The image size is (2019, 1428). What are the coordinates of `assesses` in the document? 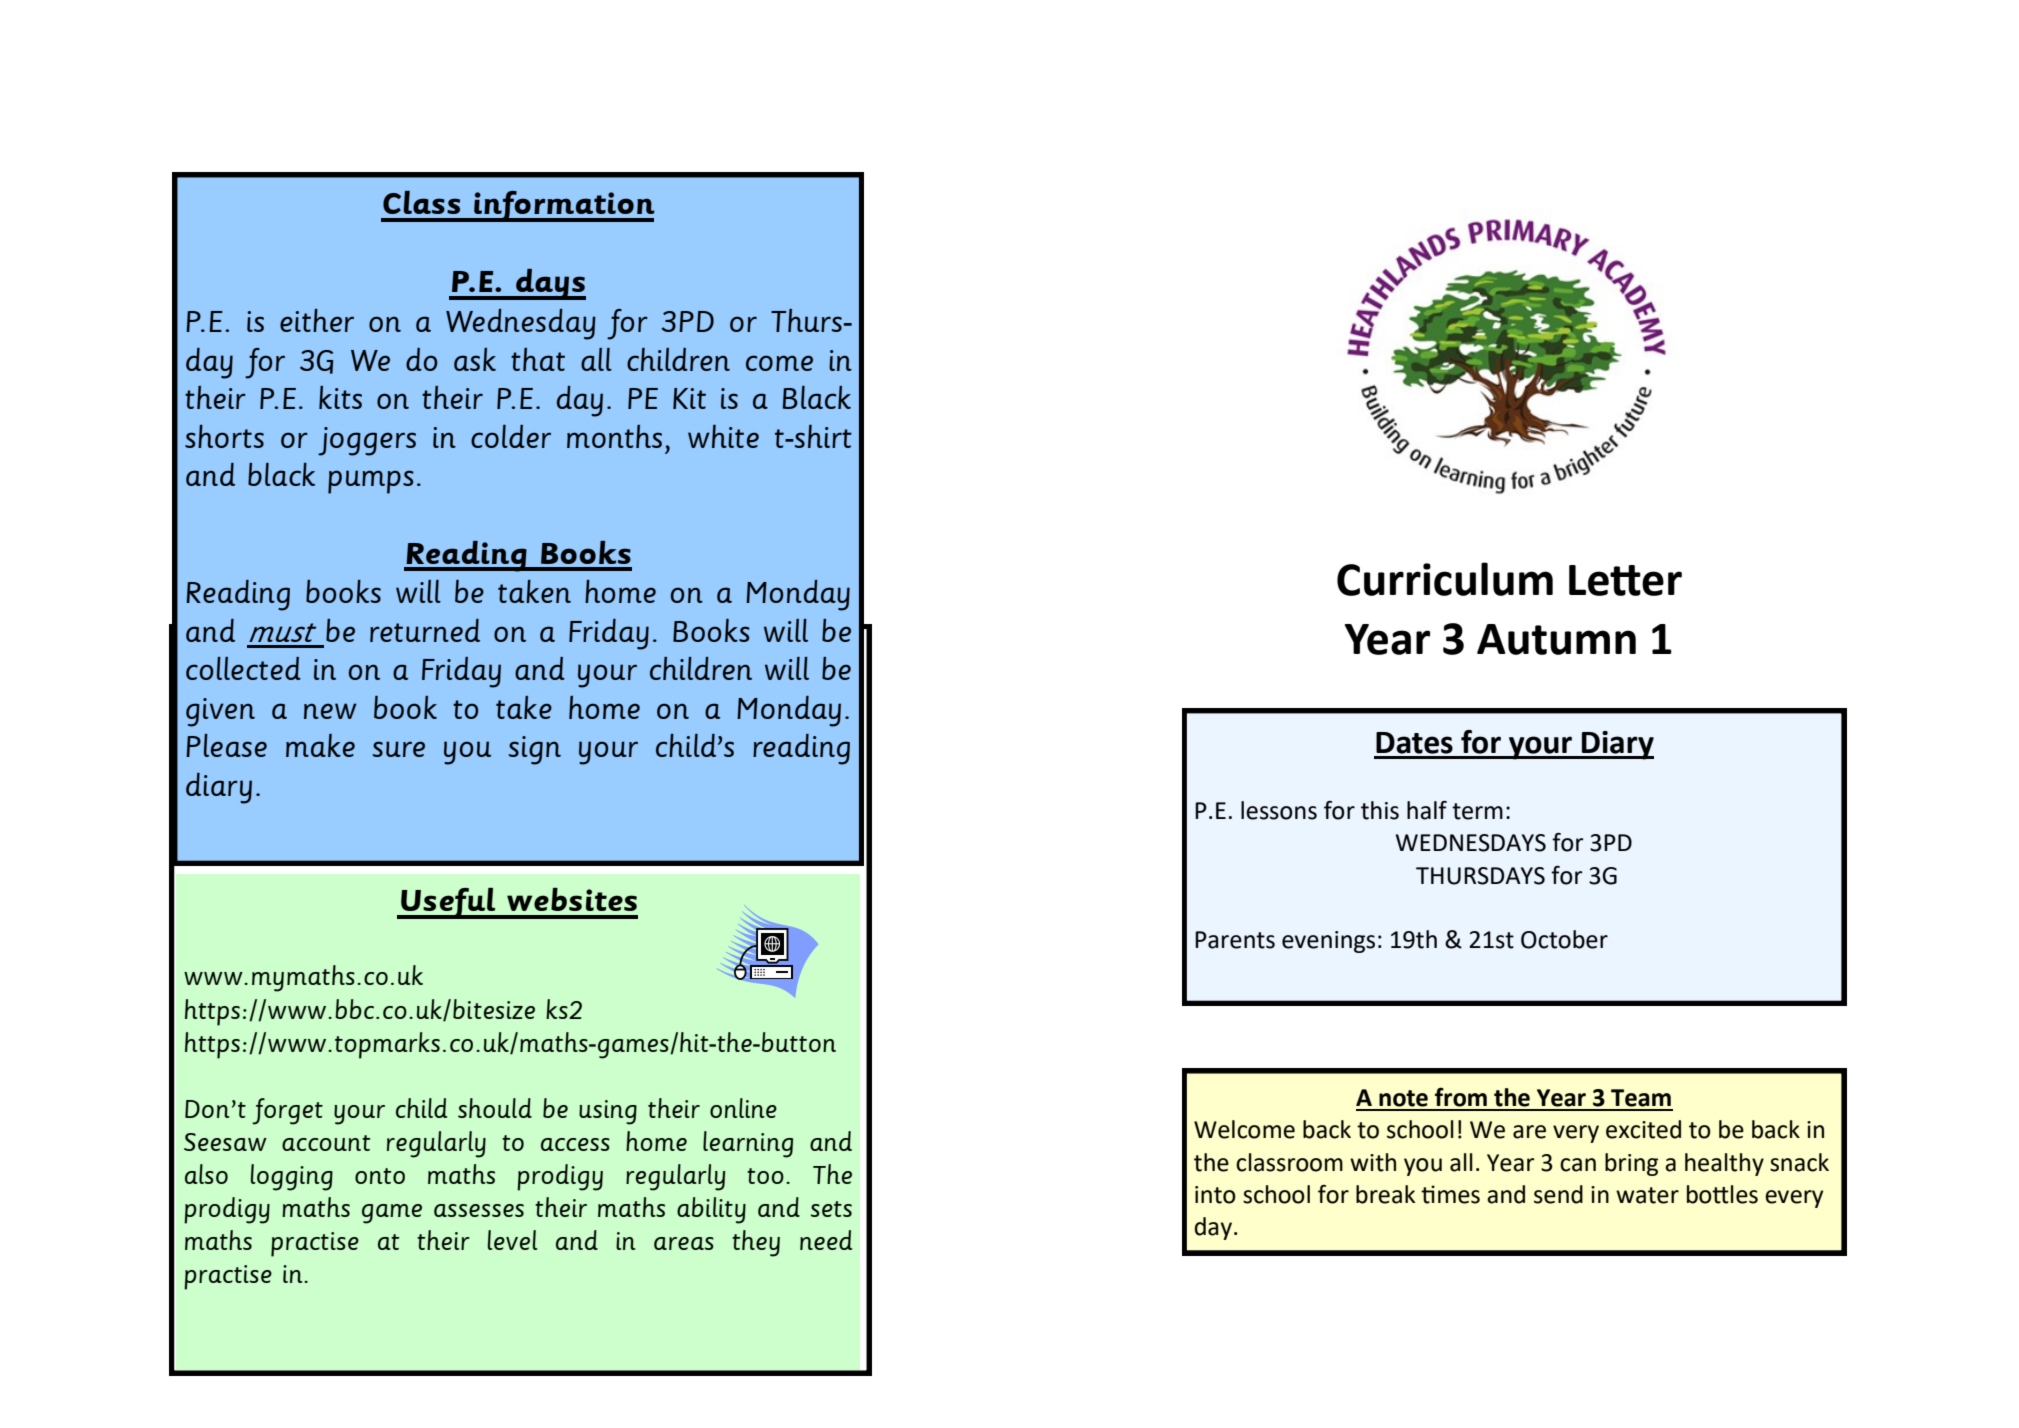 It's located at (479, 1210).
